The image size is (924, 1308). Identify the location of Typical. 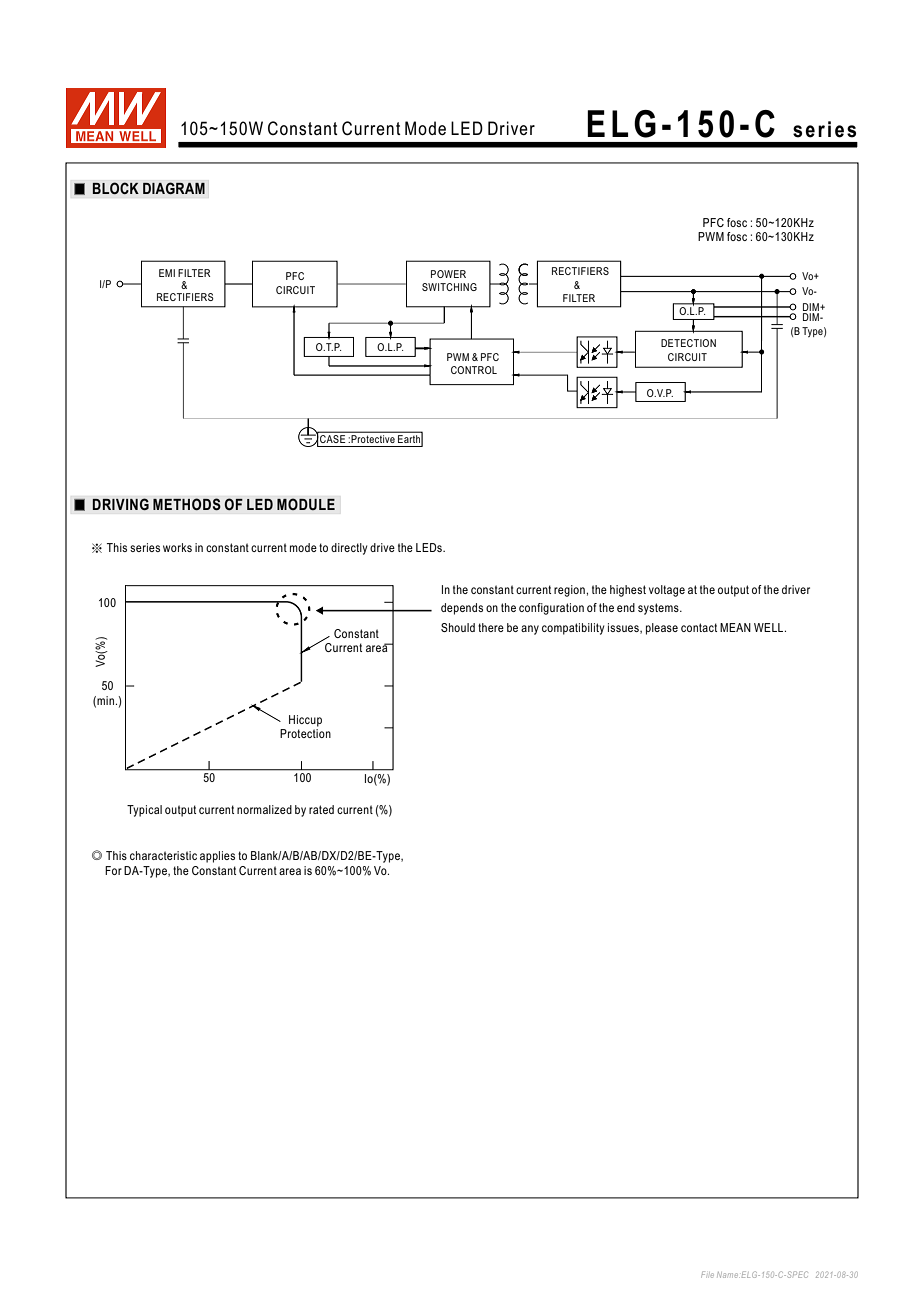
(144, 811).
